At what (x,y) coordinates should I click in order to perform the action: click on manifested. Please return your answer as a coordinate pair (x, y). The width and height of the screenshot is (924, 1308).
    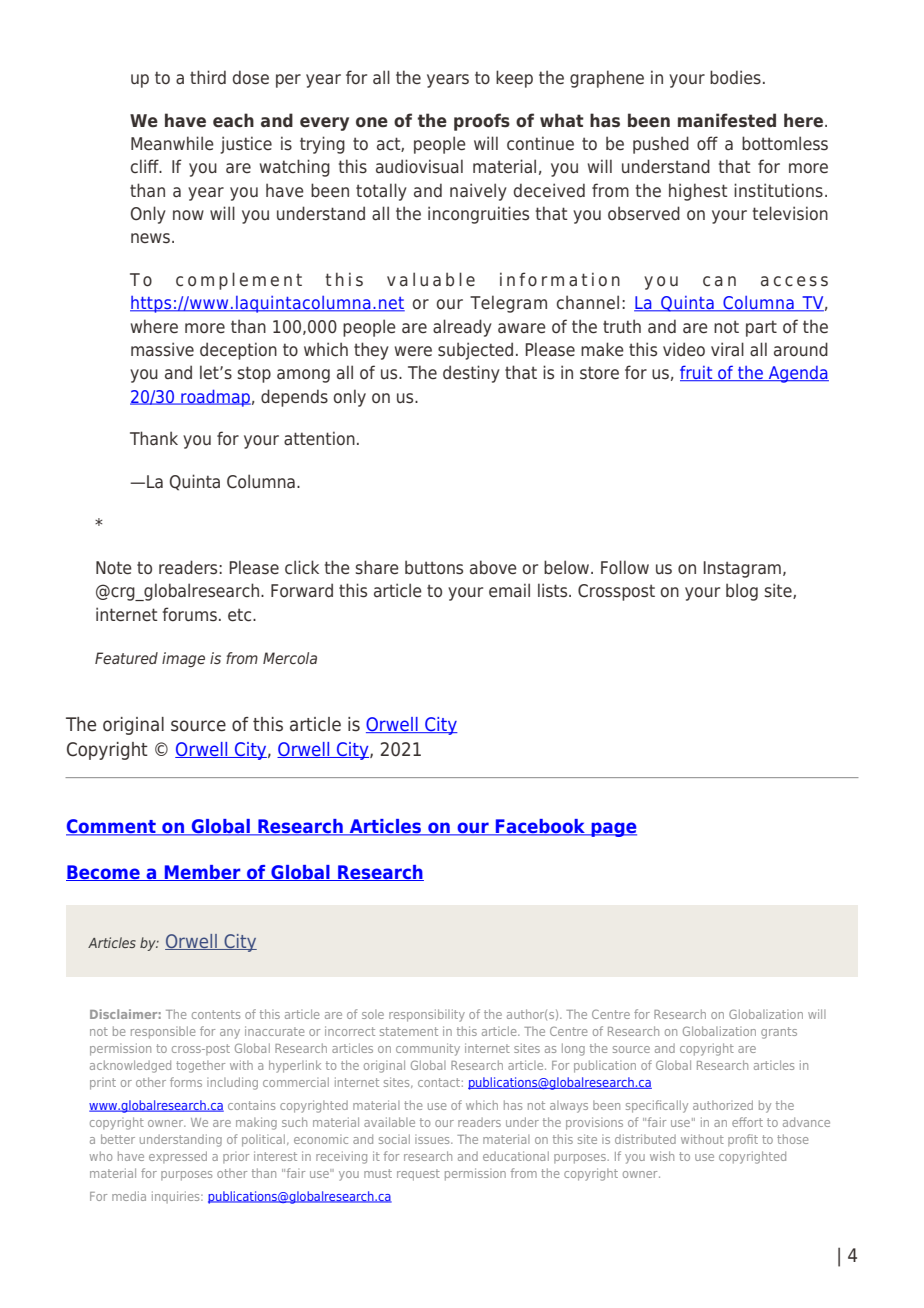
    Looking at the image, I should click on (727, 120).
